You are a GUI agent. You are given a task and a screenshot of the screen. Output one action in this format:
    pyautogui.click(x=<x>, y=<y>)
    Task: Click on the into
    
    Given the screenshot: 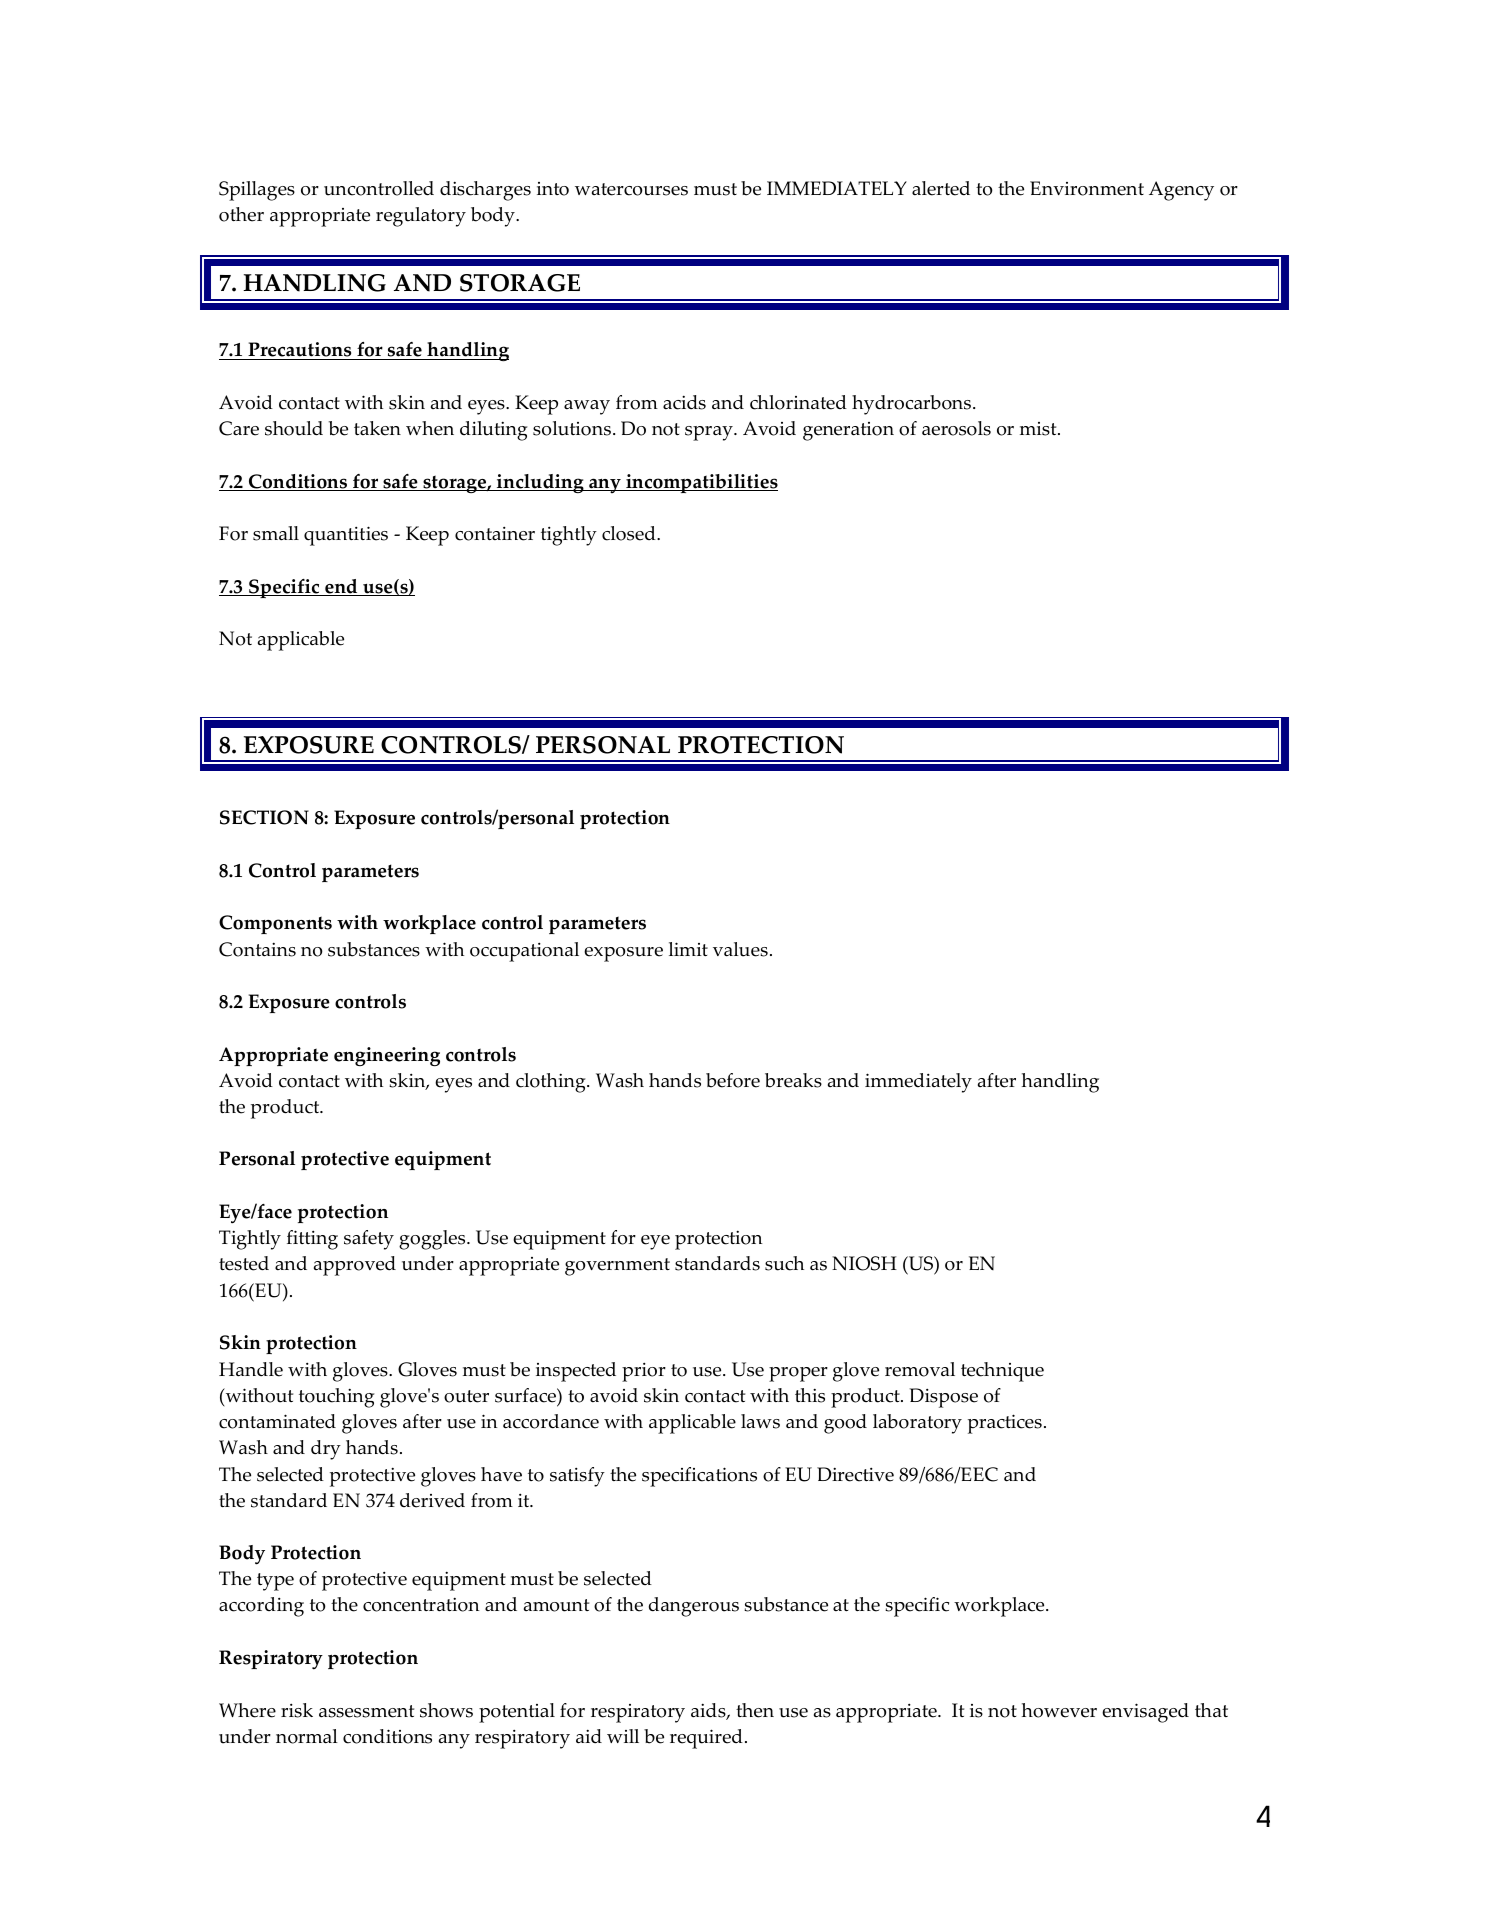 What is the action you would take?
    pyautogui.click(x=553, y=189)
